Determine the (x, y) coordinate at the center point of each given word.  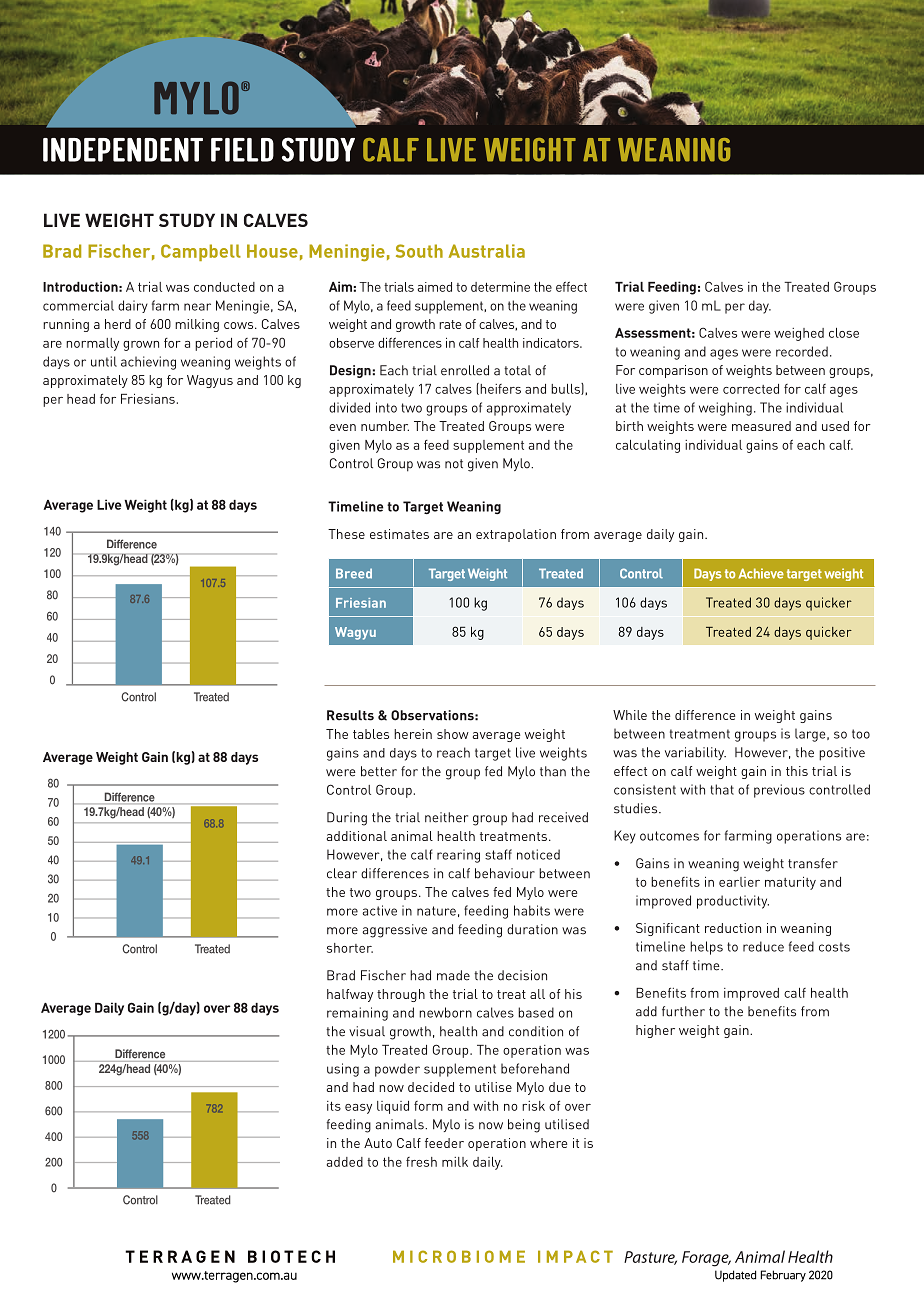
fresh (421, 1162)
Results (350, 715)
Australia (486, 251)
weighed (799, 334)
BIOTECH (291, 1256)
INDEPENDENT (123, 150)
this (797, 771)
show (453, 734)
